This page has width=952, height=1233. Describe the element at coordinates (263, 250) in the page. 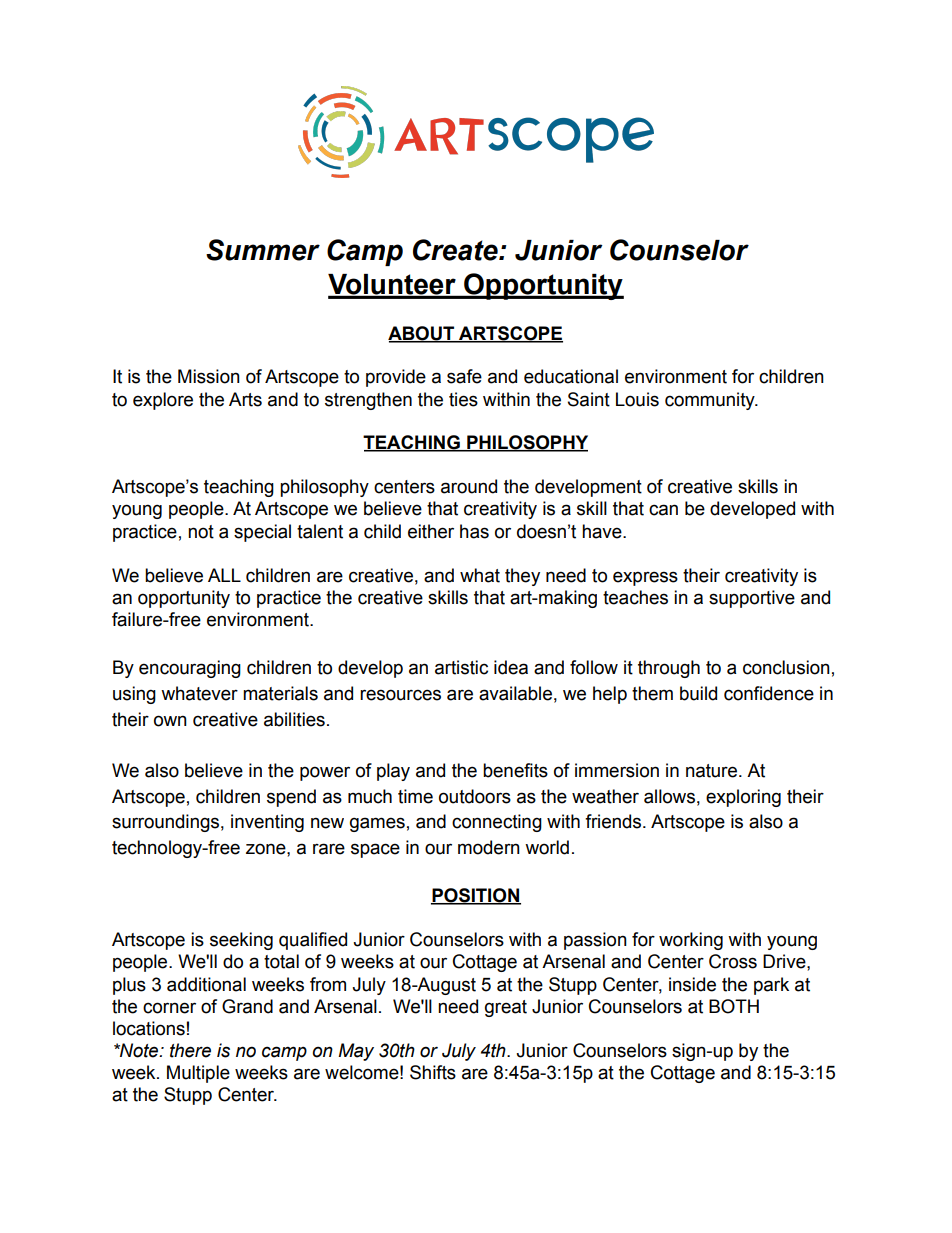

I see `Summer` at that location.
